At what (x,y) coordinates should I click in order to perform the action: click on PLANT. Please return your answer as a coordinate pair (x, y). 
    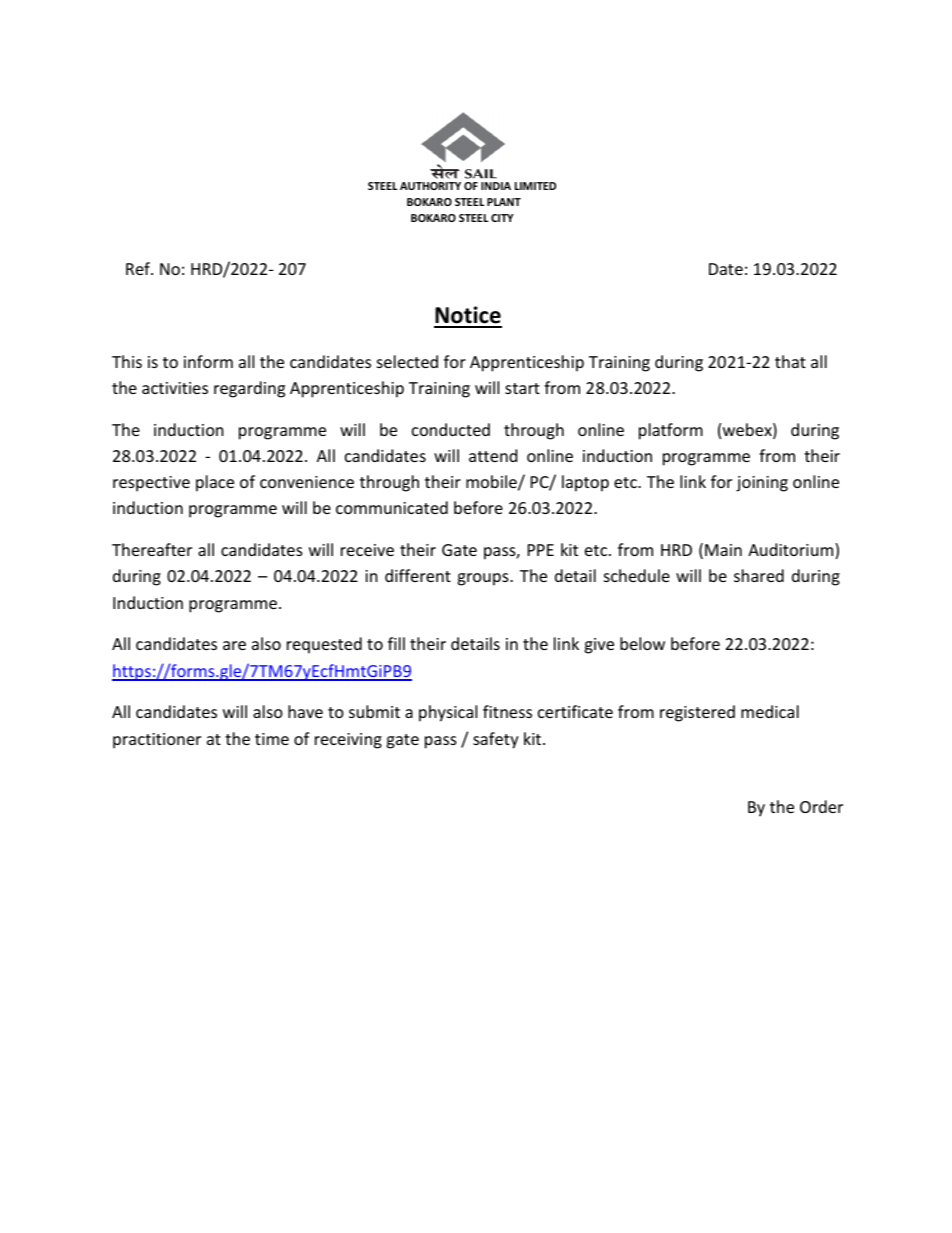
    Looking at the image, I should click on (504, 202).
